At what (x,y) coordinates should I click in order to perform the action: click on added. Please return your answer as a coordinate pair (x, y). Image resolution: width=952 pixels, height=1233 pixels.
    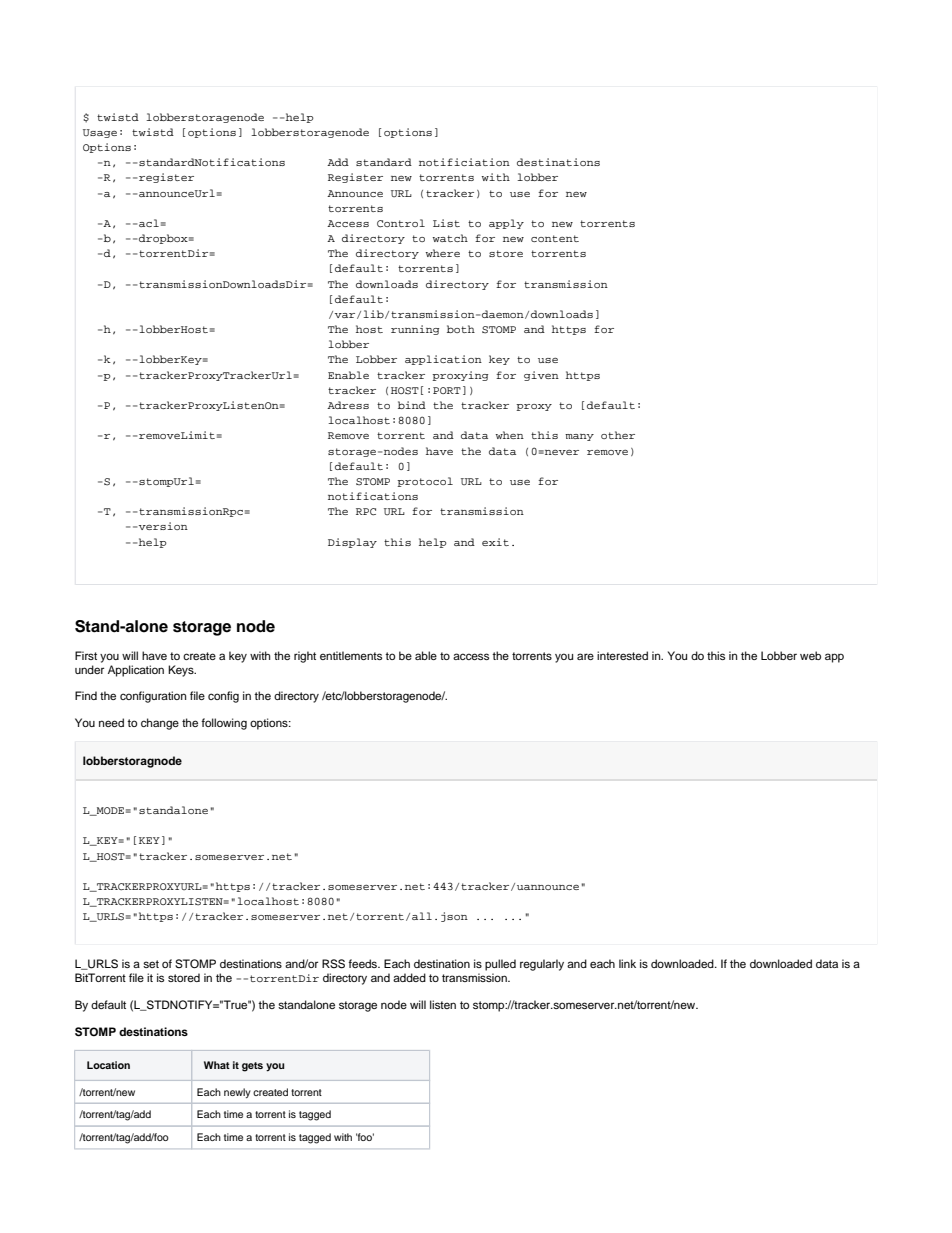
    Looking at the image, I should click on (409, 977).
